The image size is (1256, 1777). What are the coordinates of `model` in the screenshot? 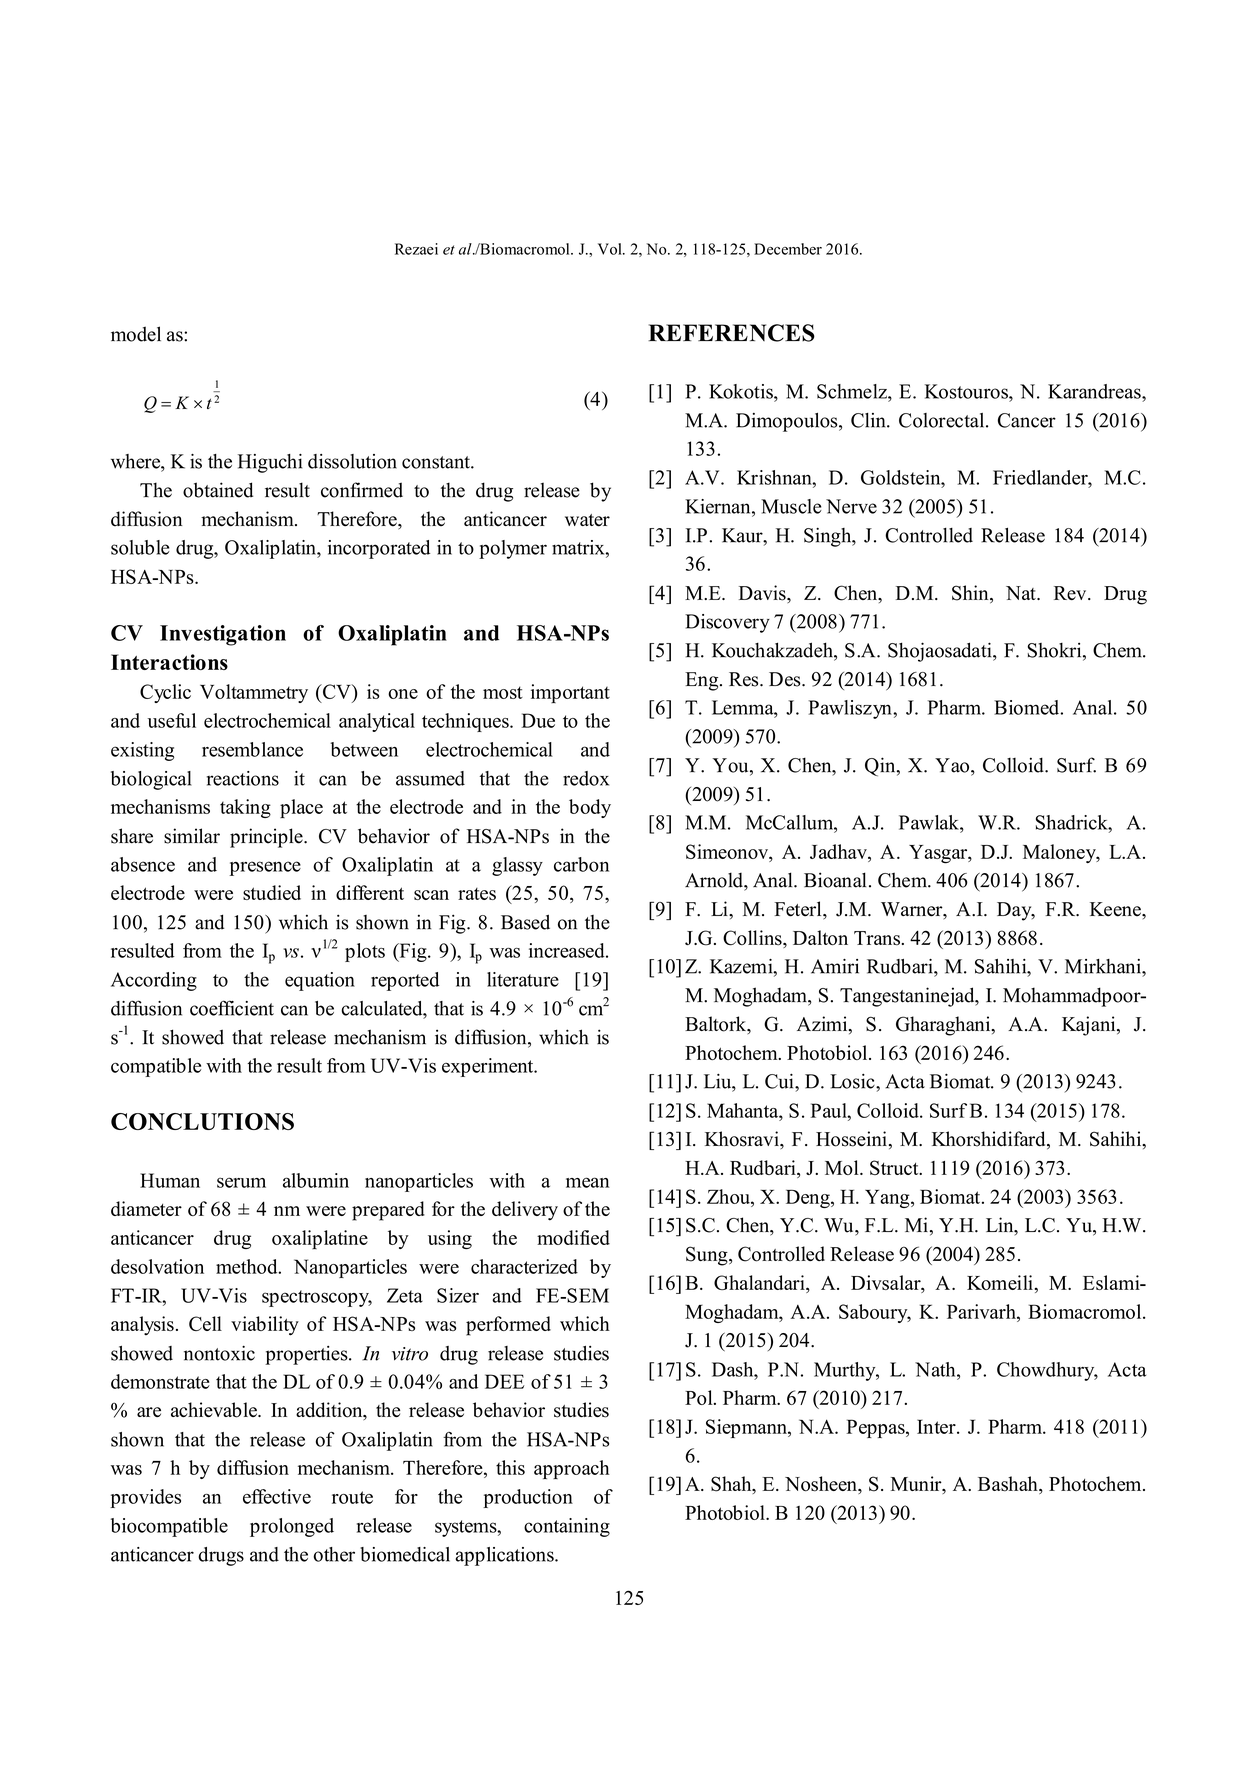 It's located at (136, 334).
